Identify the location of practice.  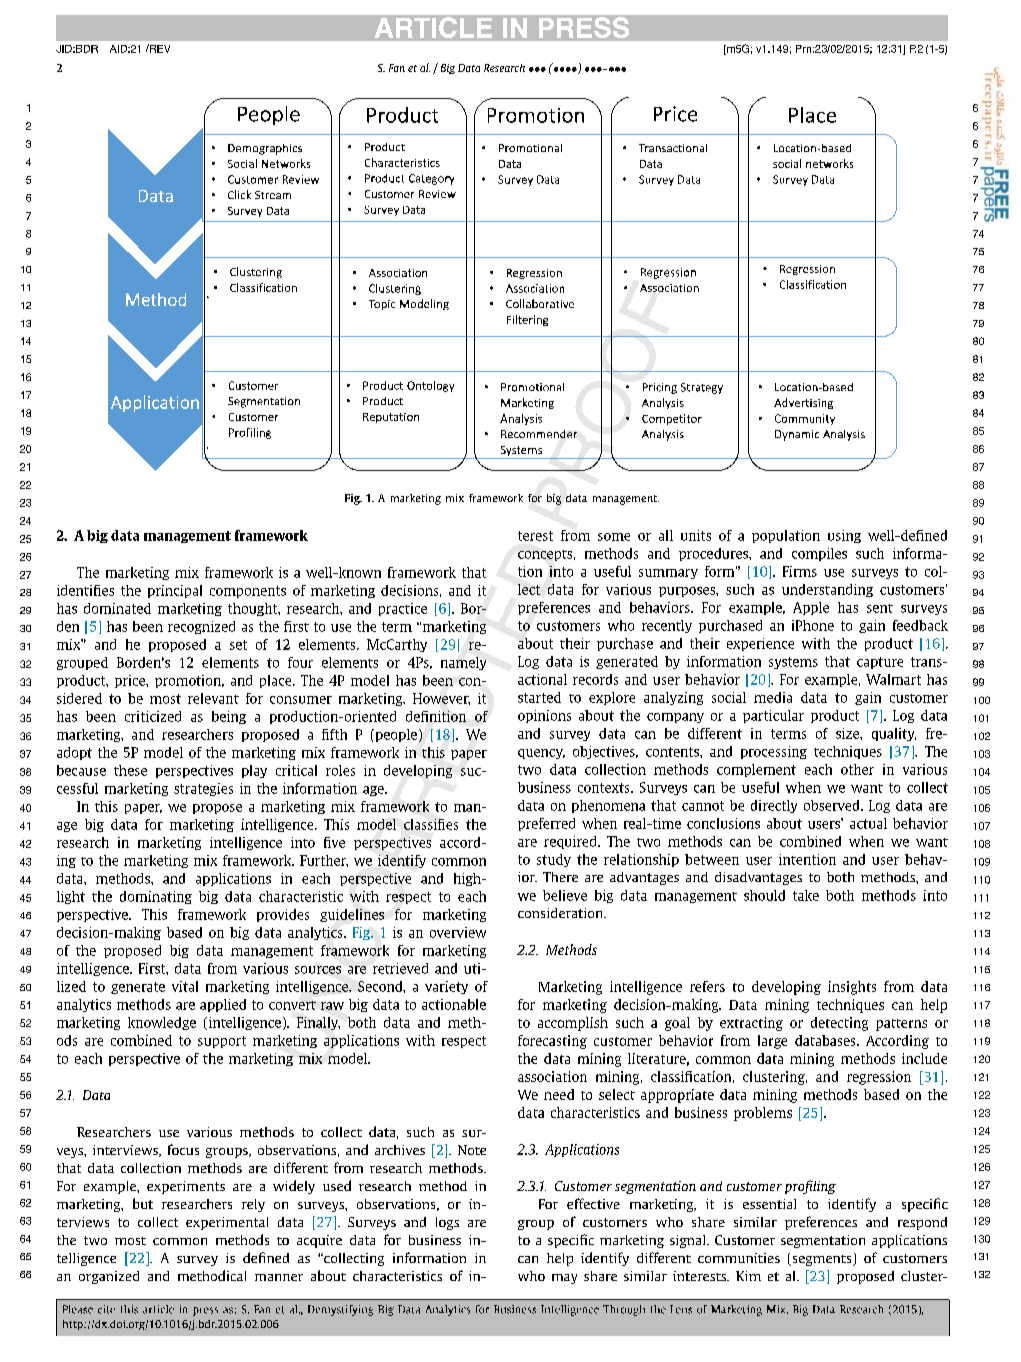
(403, 609).
